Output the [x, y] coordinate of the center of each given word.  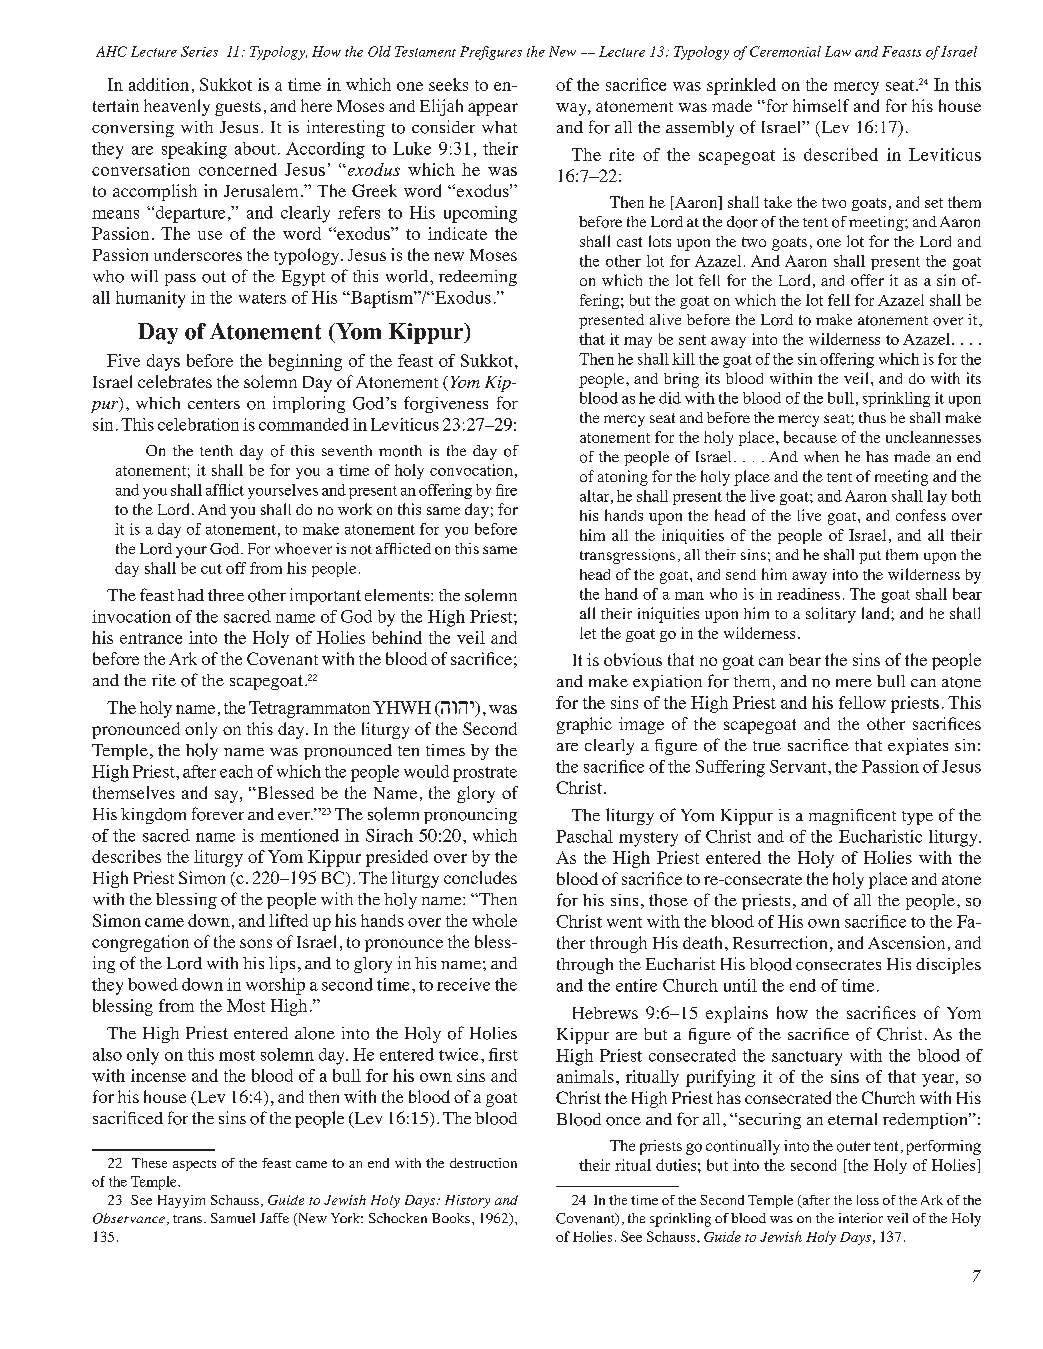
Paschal [584, 836]
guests [238, 108]
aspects [194, 1165]
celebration [198, 424]
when [821, 456]
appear [493, 109]
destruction [483, 1163]
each [236, 771]
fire [506, 490]
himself [821, 105]
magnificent [852, 817]
